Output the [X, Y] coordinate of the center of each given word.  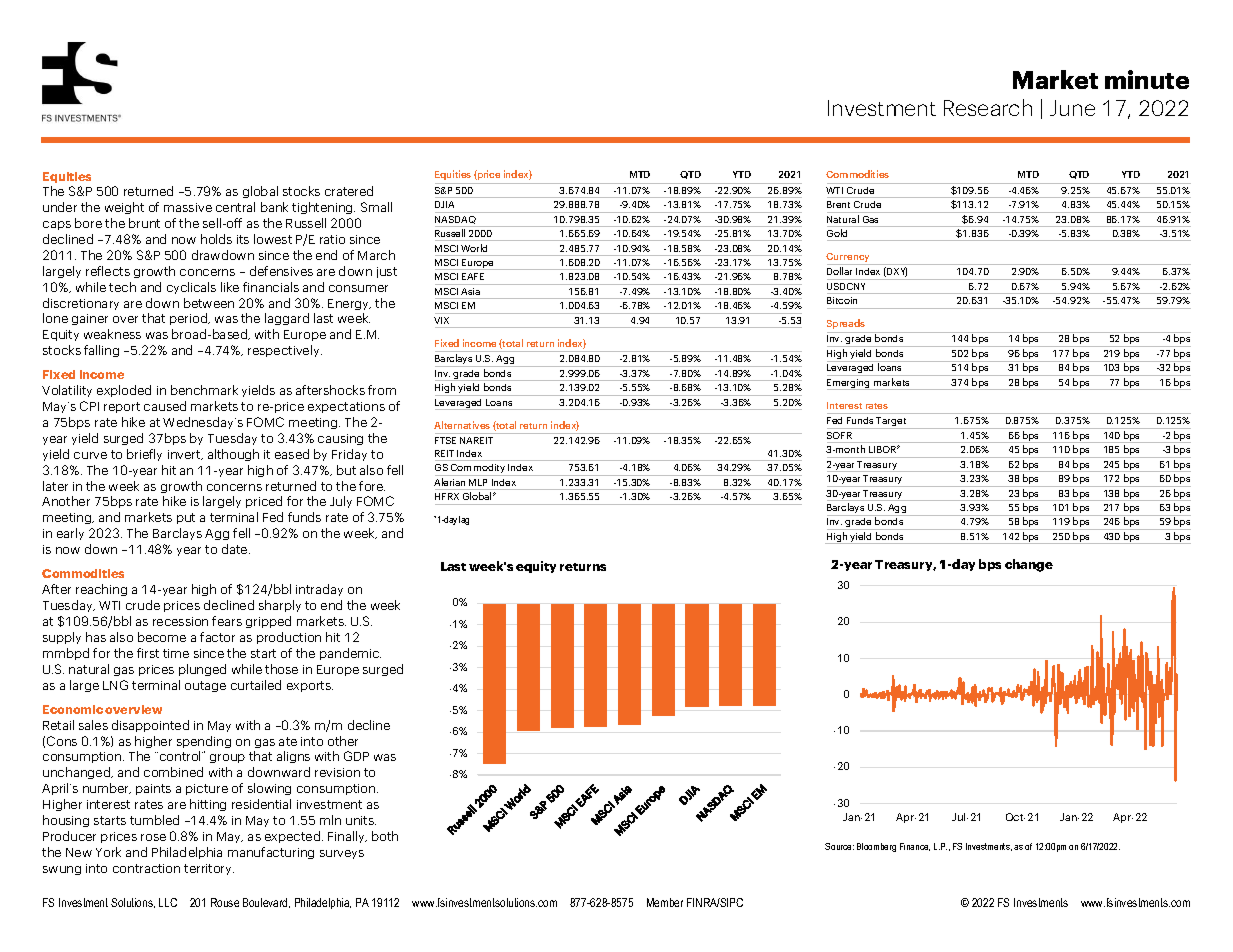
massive [188, 207]
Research [988, 107]
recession [180, 621]
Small [376, 207]
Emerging [850, 384]
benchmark [204, 390]
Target [892, 423]
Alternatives [462, 425]
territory [209, 869]
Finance [915, 847]
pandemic [350, 654]
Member [665, 902]
